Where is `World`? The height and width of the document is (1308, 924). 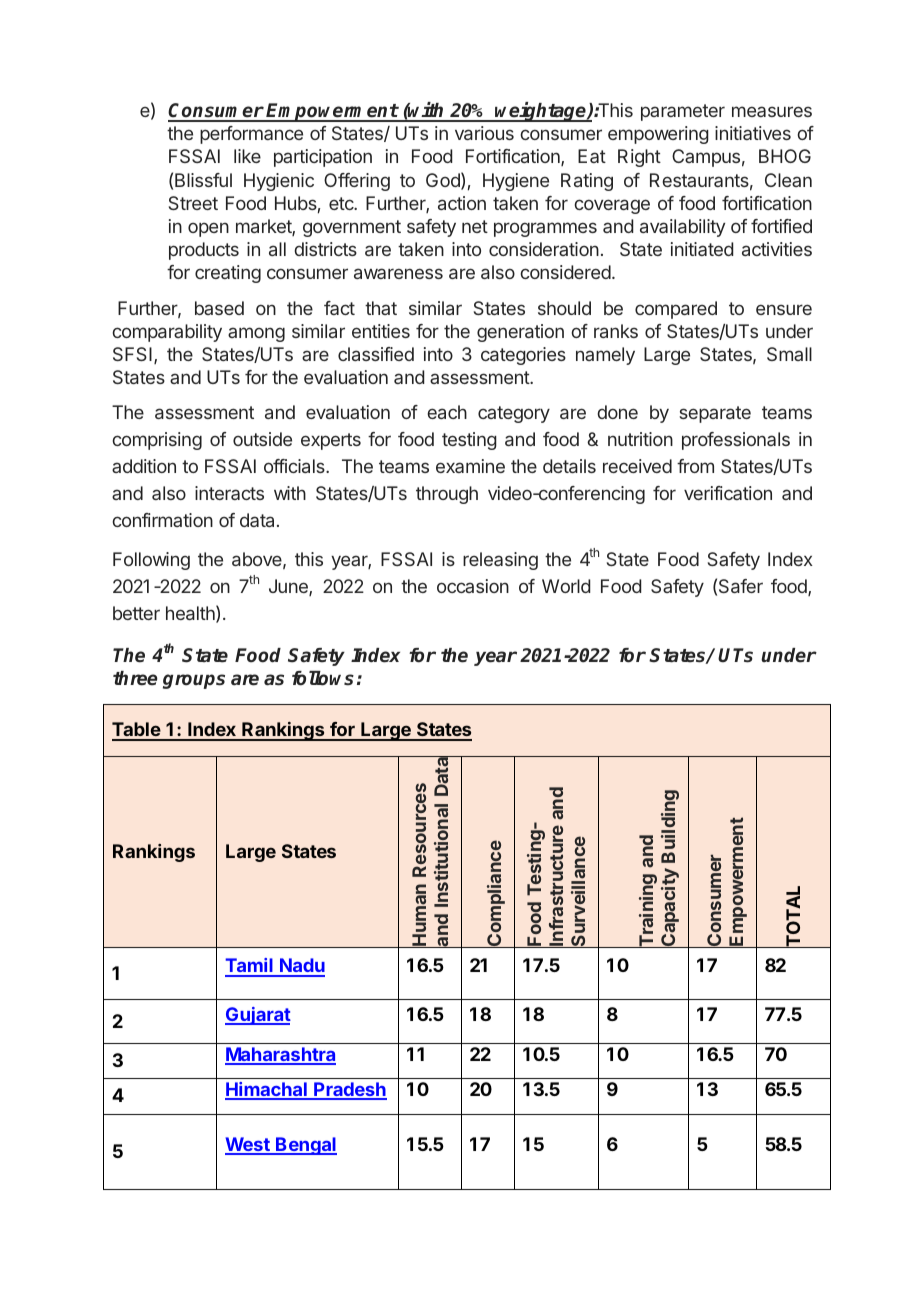
World is located at coordinates (566, 586).
